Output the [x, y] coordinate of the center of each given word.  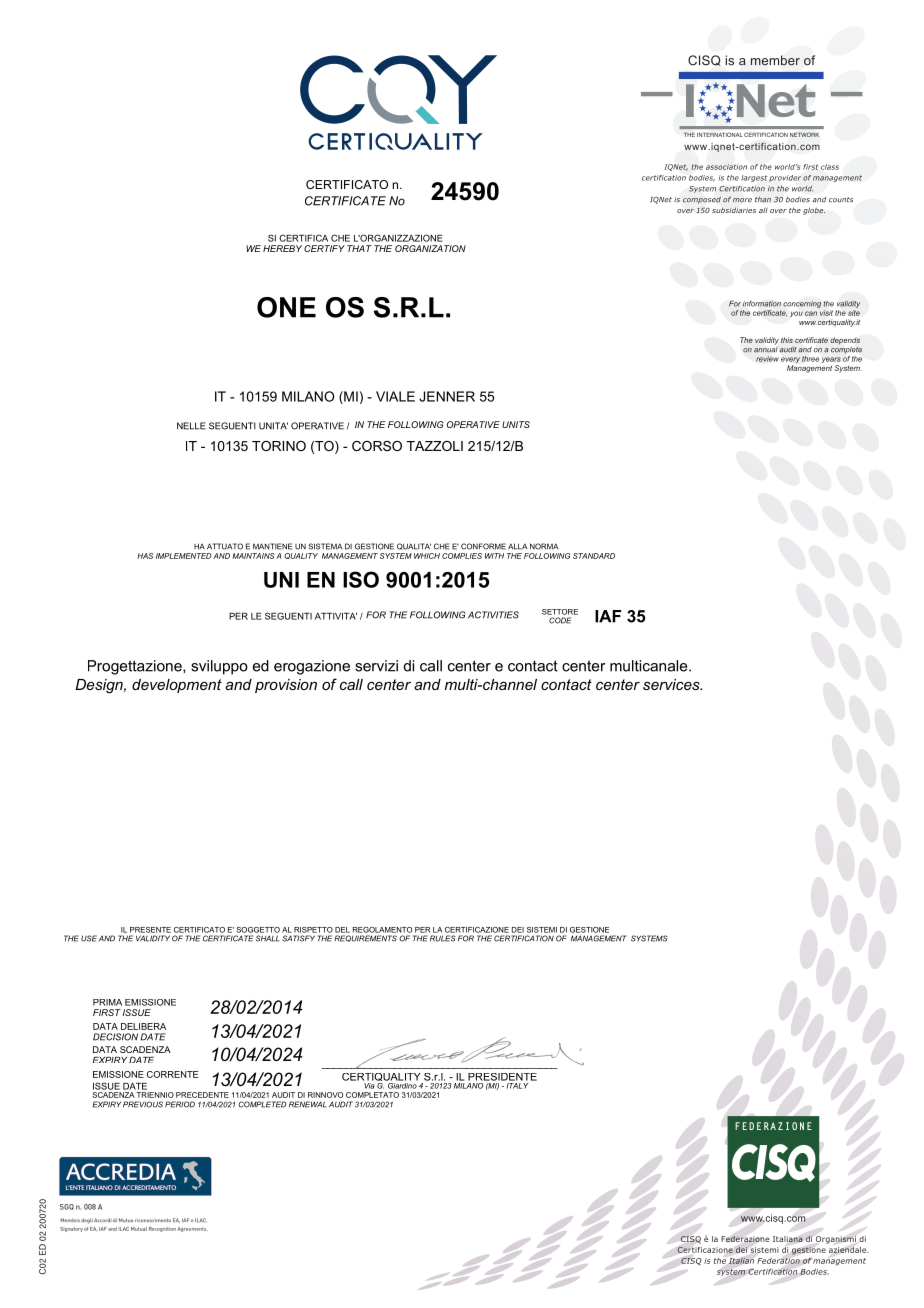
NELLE [191, 426]
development [177, 686]
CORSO [377, 446]
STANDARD [594, 556]
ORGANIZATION [430, 248]
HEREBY [282, 248]
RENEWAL [308, 1104]
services [672, 684]
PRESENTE [150, 930]
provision [286, 686]
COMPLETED [262, 1104]
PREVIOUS [143, 1104]
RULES [443, 938]
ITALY [516, 1084]
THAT [359, 248]
